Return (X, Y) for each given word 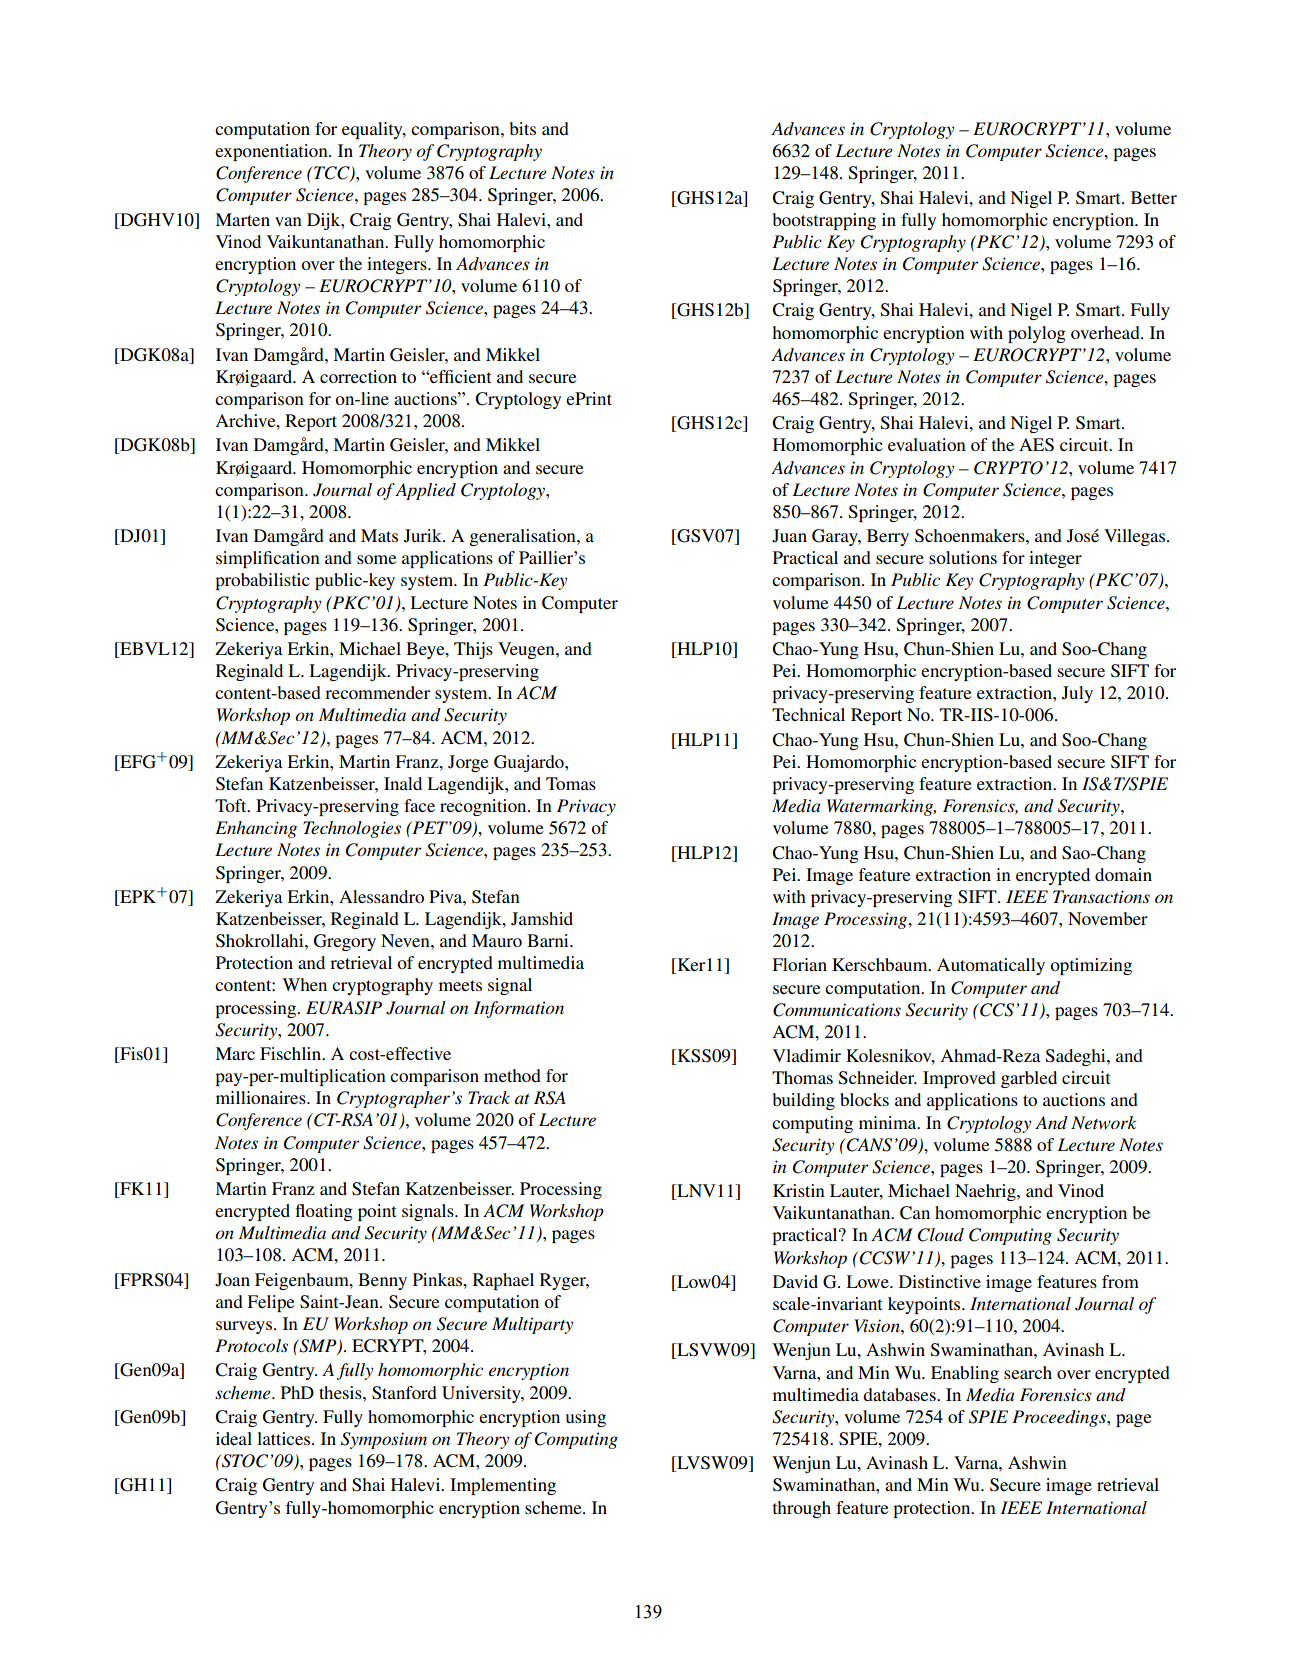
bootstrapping (824, 221)
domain (1123, 874)
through (801, 1509)
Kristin (799, 1190)
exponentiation (272, 152)
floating (324, 1212)
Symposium (384, 1440)
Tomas (571, 783)
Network (1103, 1122)
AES (1036, 445)
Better (1154, 197)
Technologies (352, 829)
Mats (379, 535)
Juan (789, 536)
